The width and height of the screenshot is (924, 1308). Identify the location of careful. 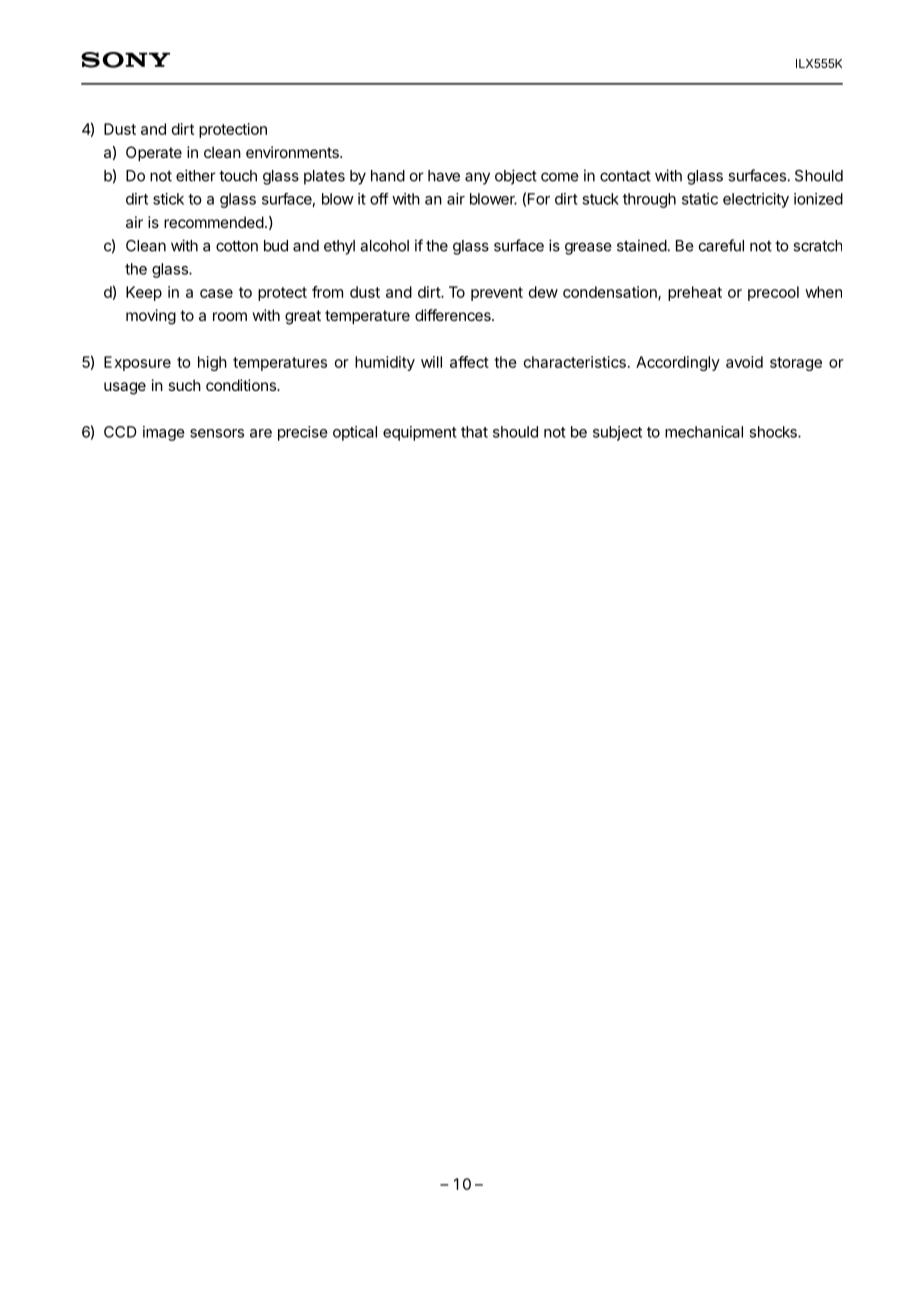
(721, 245).
